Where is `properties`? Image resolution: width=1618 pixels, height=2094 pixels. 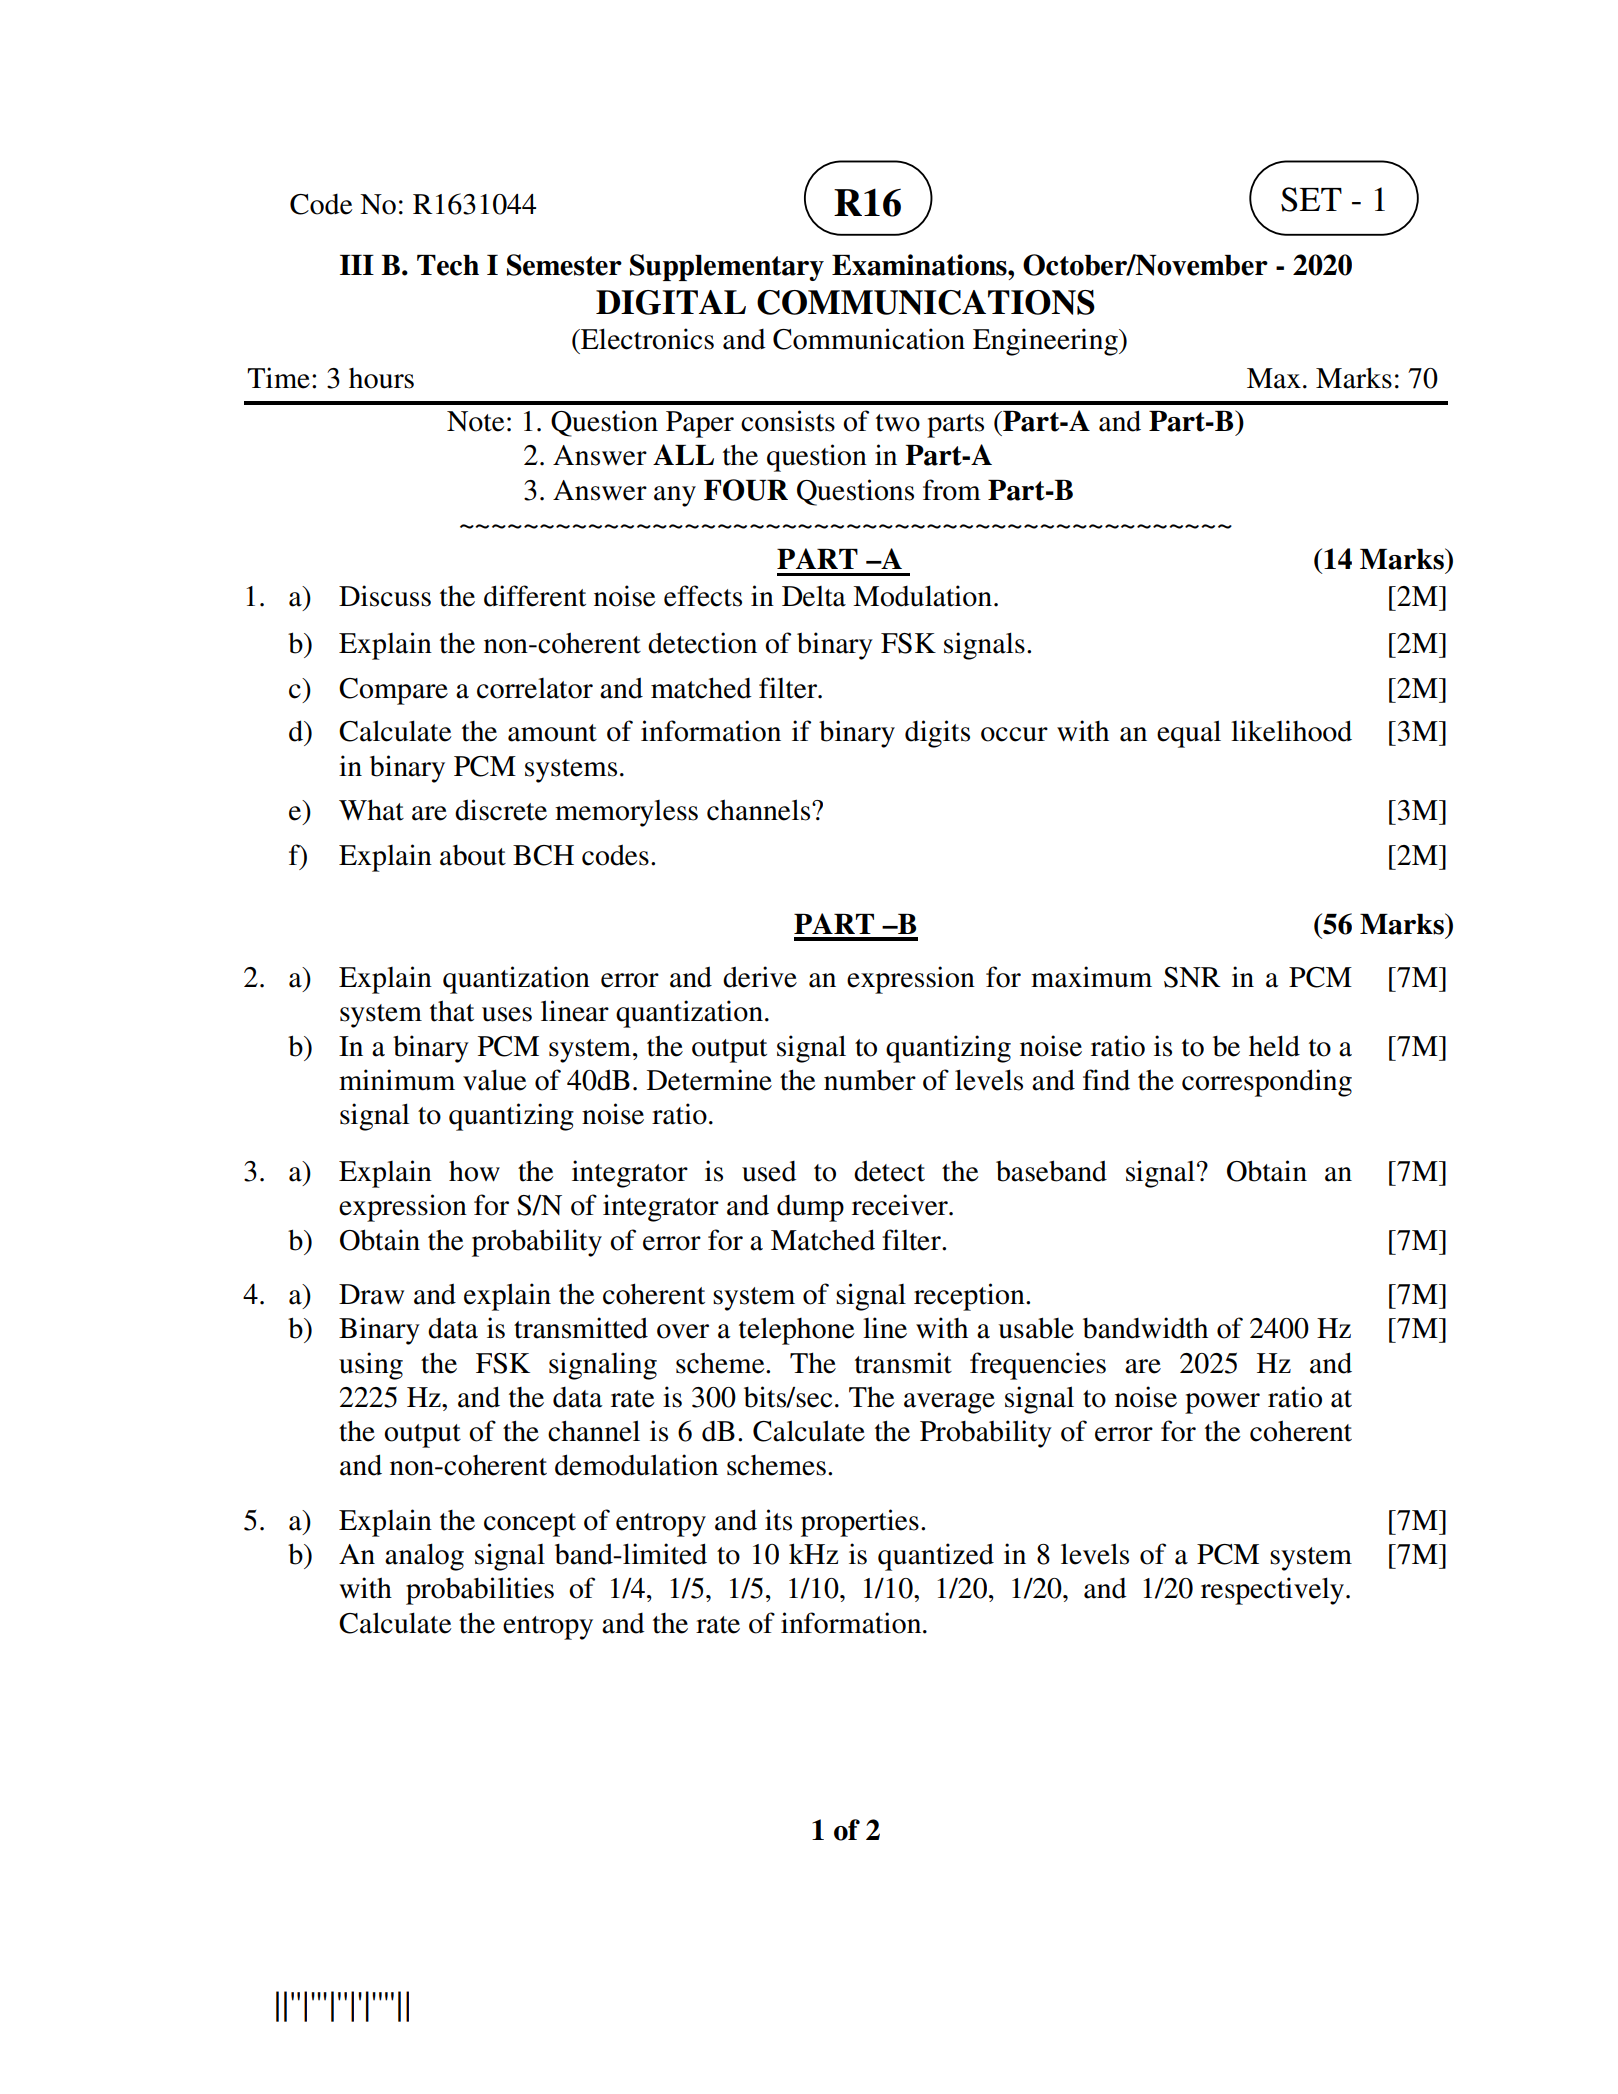
properties is located at coordinates (860, 1523).
